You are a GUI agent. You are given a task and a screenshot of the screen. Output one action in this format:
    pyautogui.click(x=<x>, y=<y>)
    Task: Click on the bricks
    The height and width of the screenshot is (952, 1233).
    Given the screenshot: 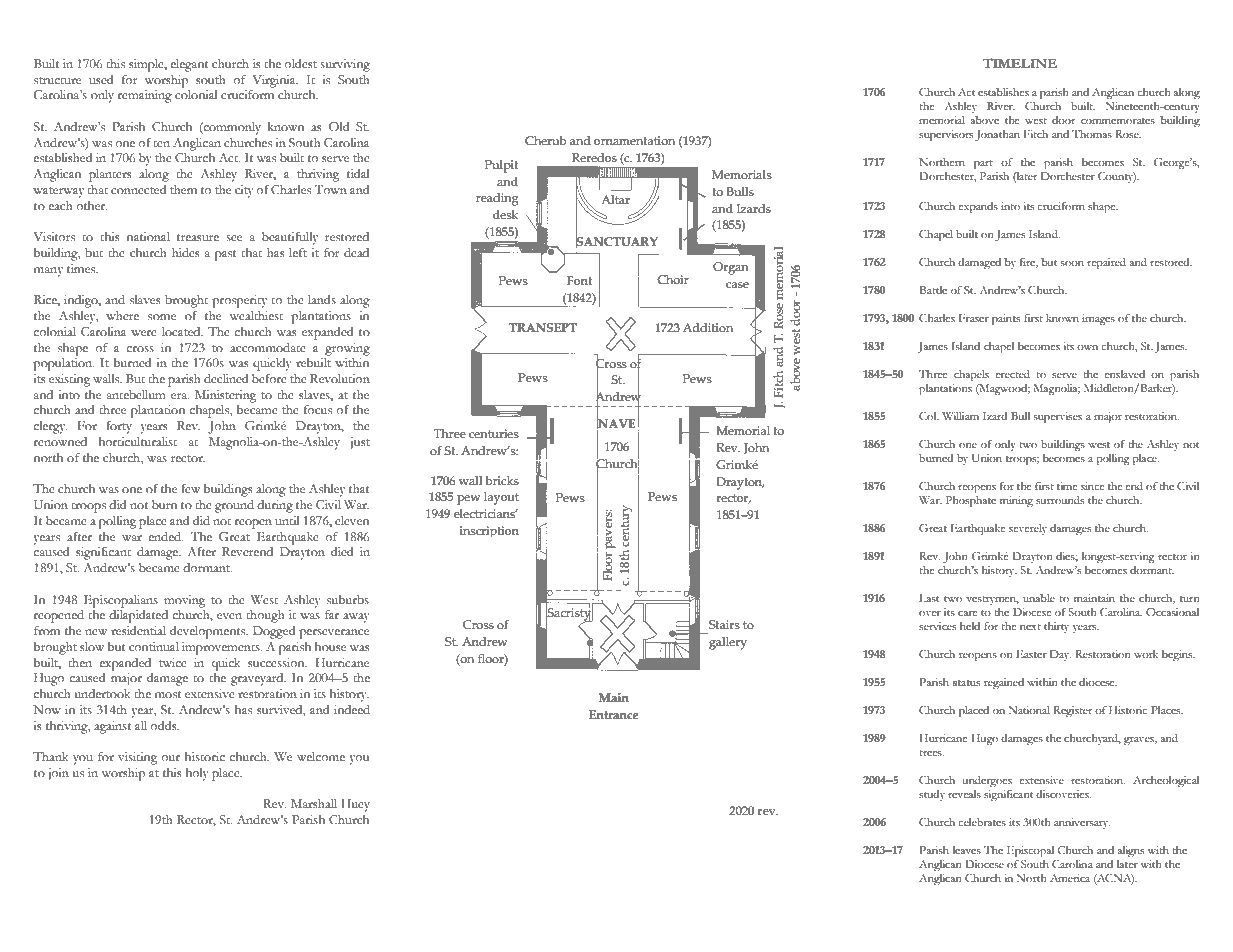 What is the action you would take?
    pyautogui.click(x=502, y=480)
